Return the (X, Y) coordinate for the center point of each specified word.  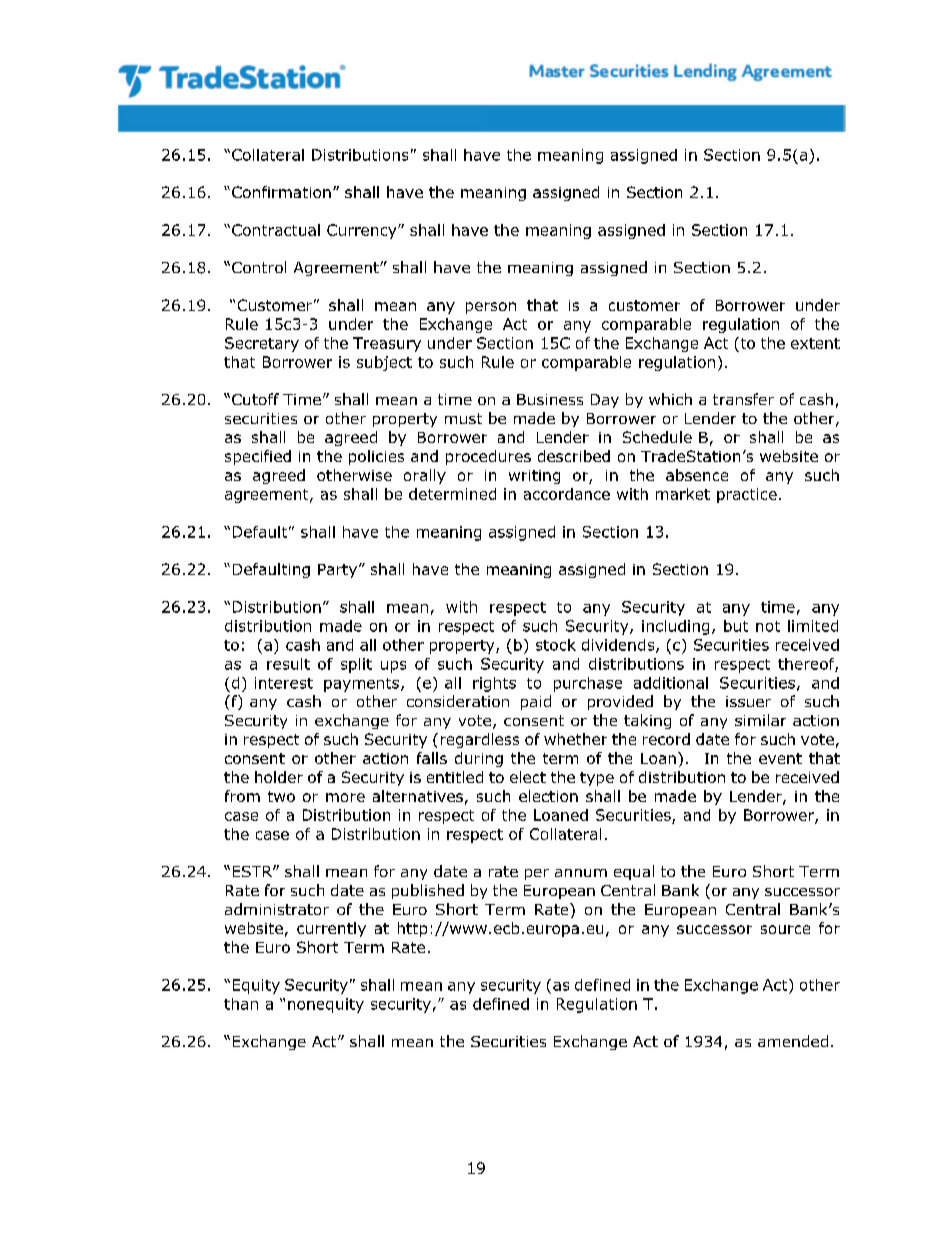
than (241, 1004)
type (597, 779)
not (768, 626)
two (281, 796)
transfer (743, 399)
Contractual (276, 230)
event (780, 758)
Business (550, 399)
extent (815, 343)
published (428, 891)
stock (556, 645)
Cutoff (255, 399)
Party (337, 571)
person (491, 308)
